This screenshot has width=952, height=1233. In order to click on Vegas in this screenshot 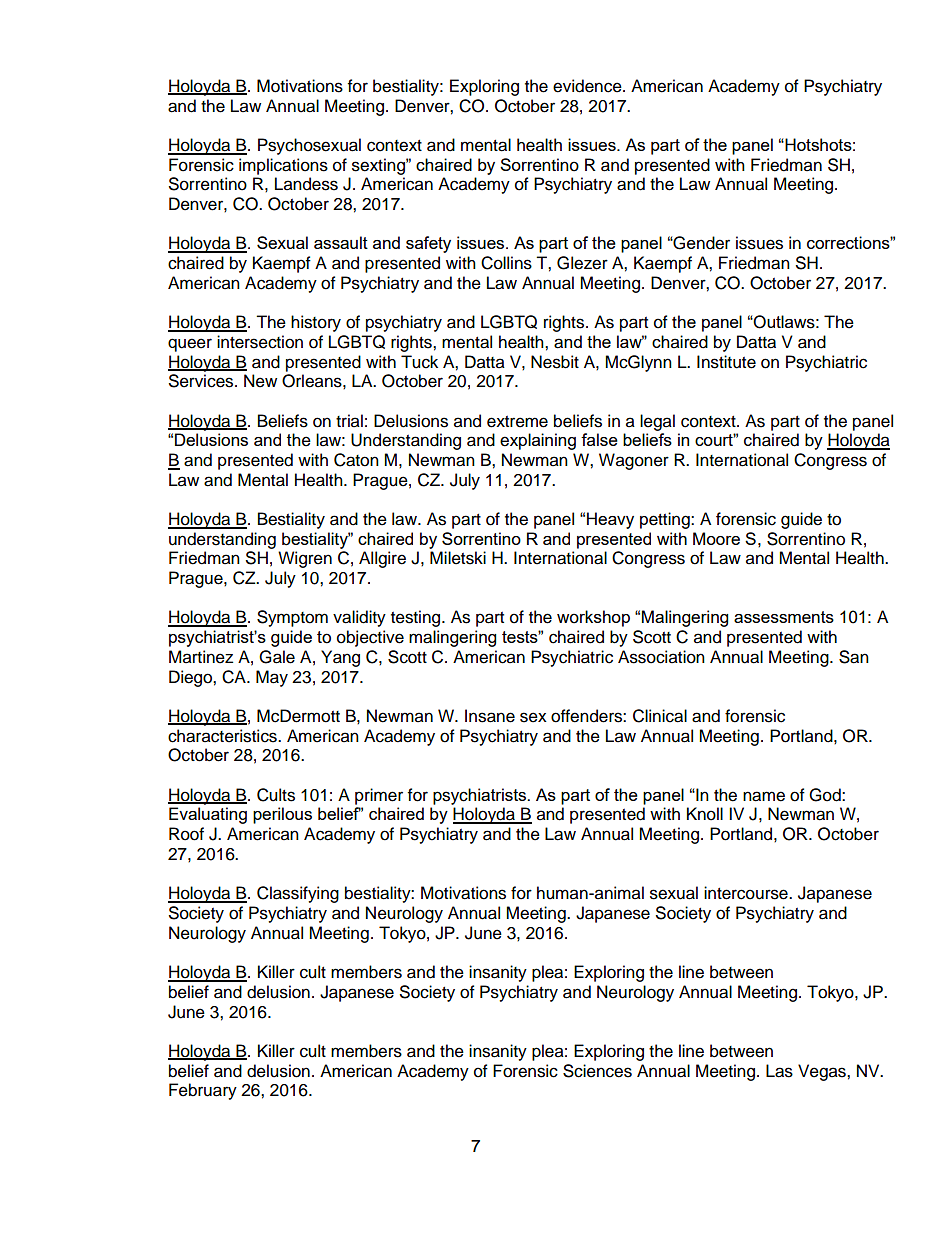, I will do `click(823, 1072)`.
